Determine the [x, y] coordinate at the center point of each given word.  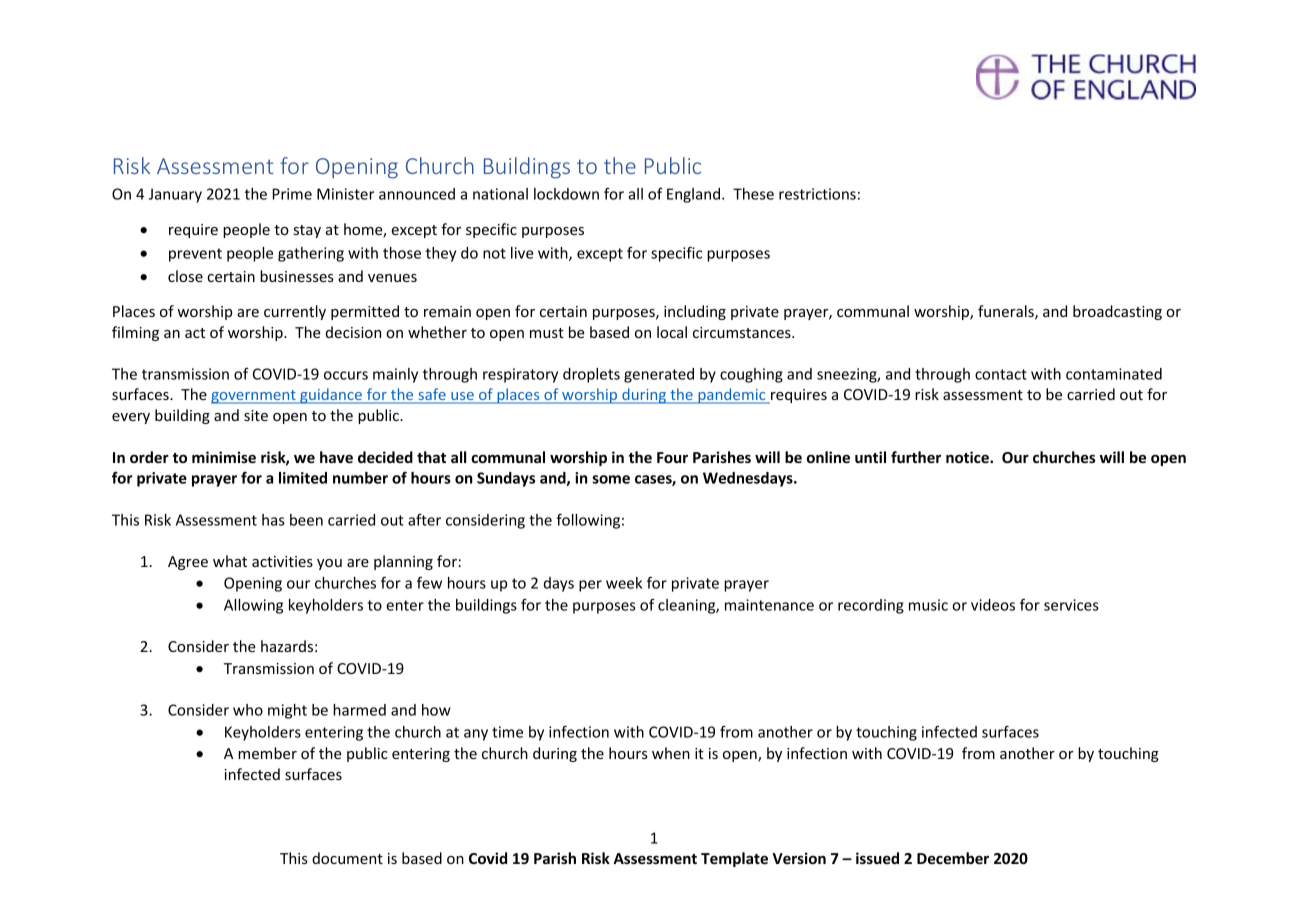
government [254, 397]
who [248, 710]
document [347, 858]
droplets [591, 375]
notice [968, 457]
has [273, 520]
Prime [292, 194]
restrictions [817, 194]
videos [993, 605]
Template [734, 859]
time [507, 732]
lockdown [566, 194]
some [611, 479]
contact [1001, 374]
